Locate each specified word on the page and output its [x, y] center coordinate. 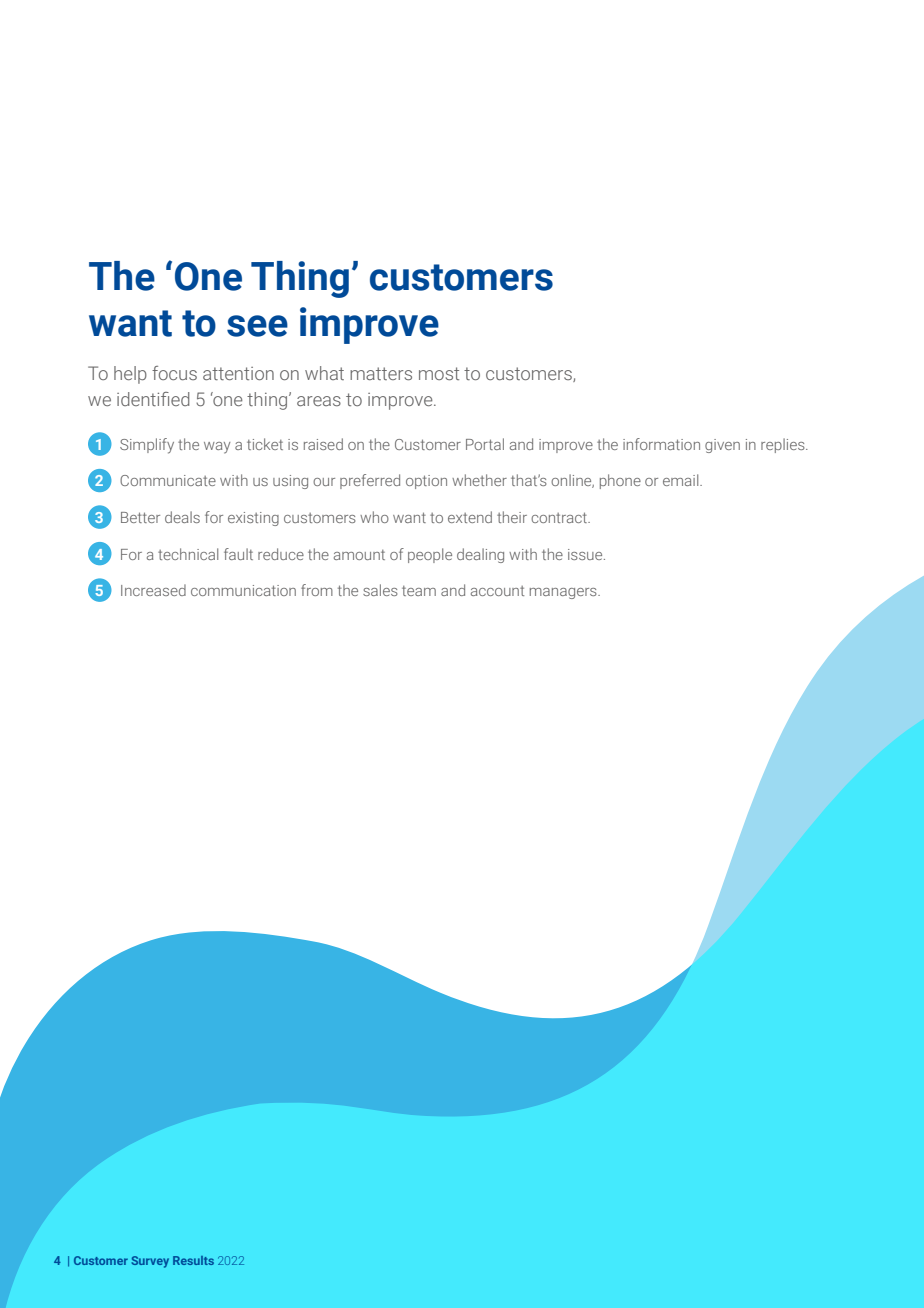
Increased [153, 590]
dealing [480, 555]
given [722, 446]
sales [380, 590]
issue [586, 554]
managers [564, 593]
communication [243, 590]
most [439, 373]
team [419, 591]
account [497, 591]
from [317, 590]
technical [188, 554]
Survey [150, 1262]
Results [193, 1260]
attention [238, 373]
